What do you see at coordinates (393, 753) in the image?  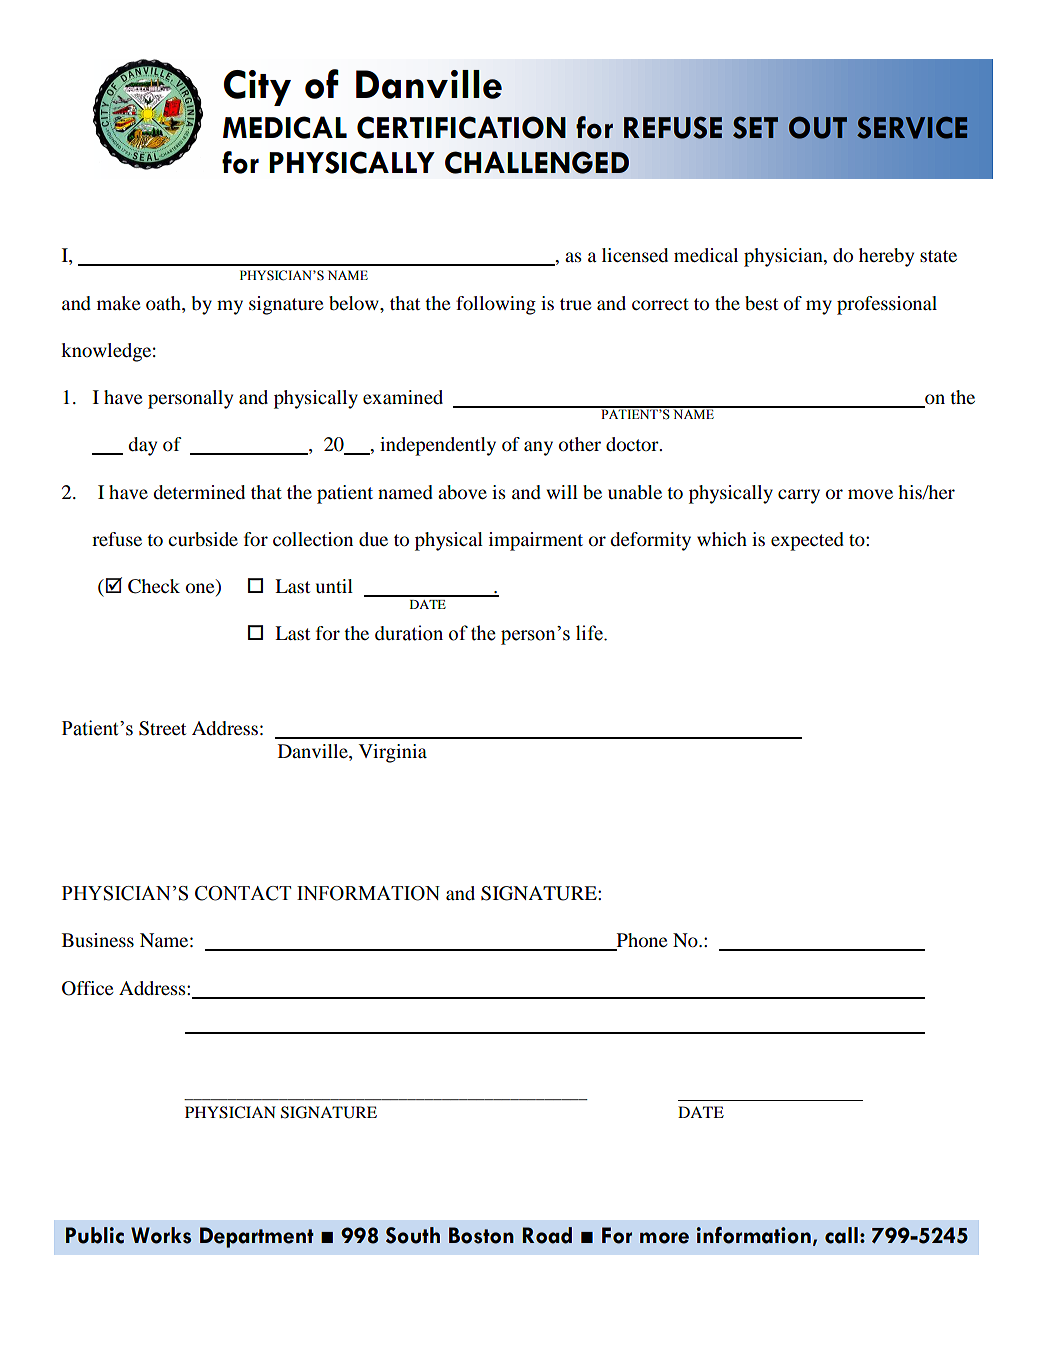 I see `Virginia` at bounding box center [393, 753].
